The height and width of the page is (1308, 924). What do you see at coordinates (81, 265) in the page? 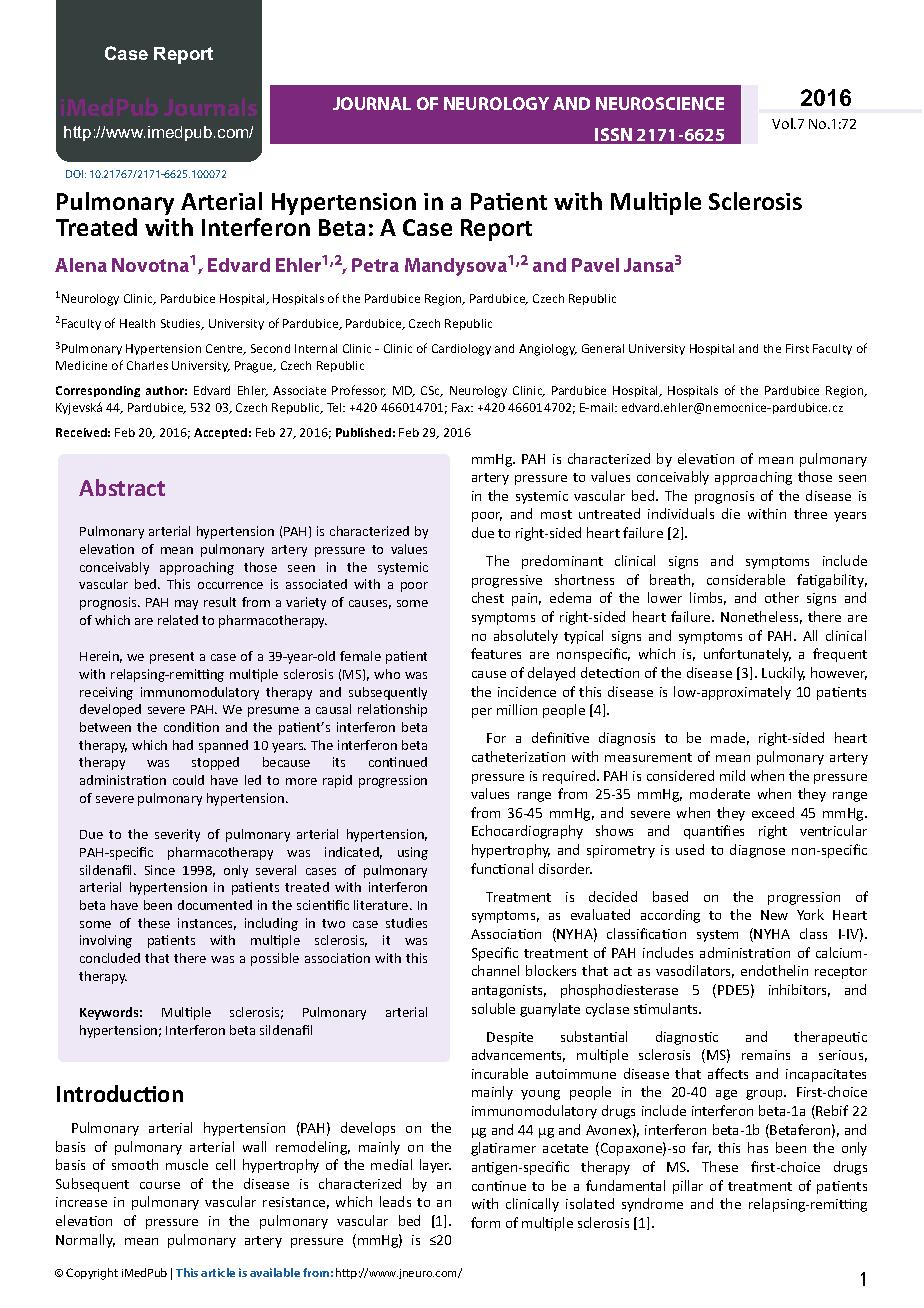
I see `Alena` at bounding box center [81, 265].
